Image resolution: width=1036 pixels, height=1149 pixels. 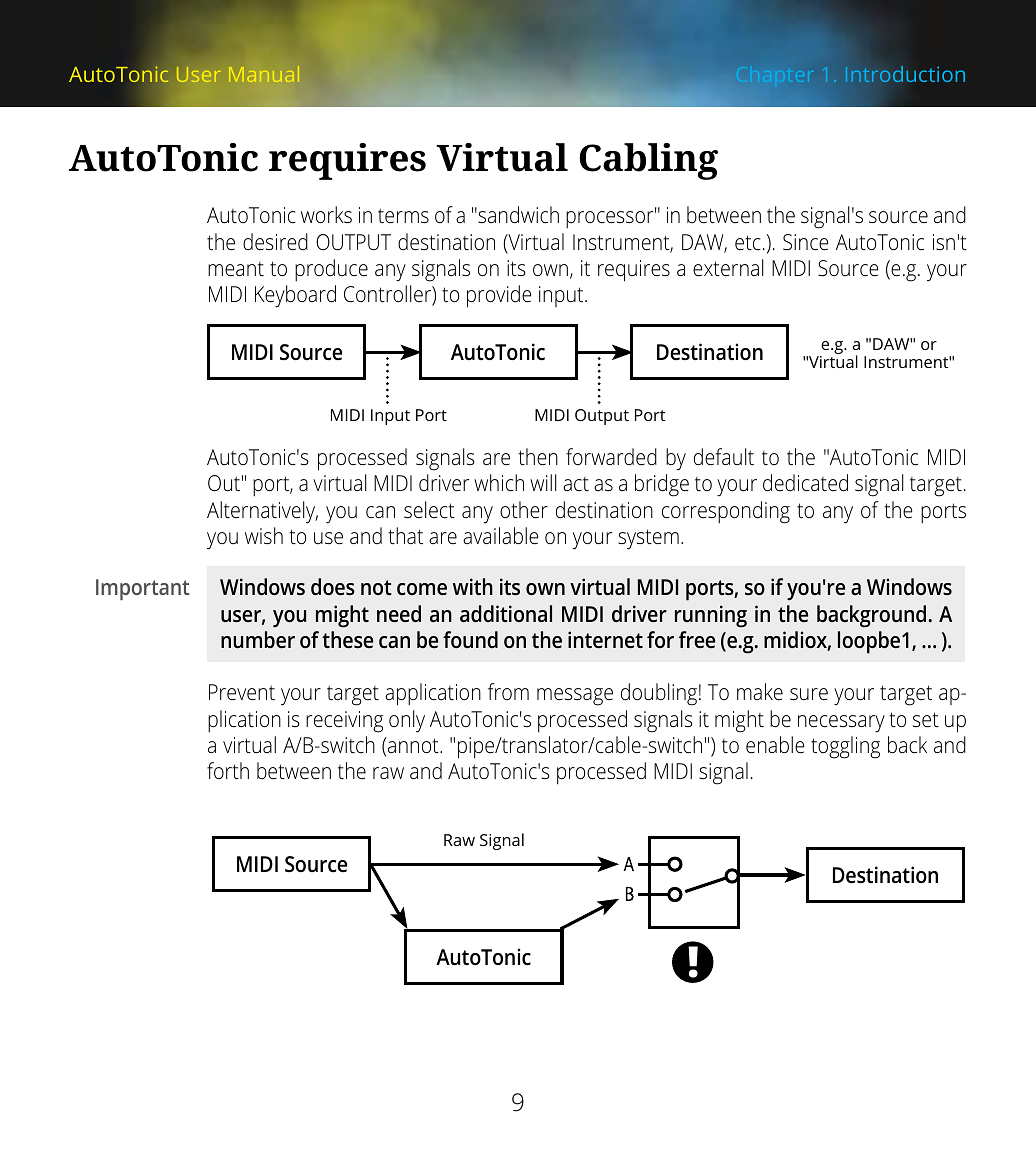 I want to click on message, so click(x=575, y=697).
